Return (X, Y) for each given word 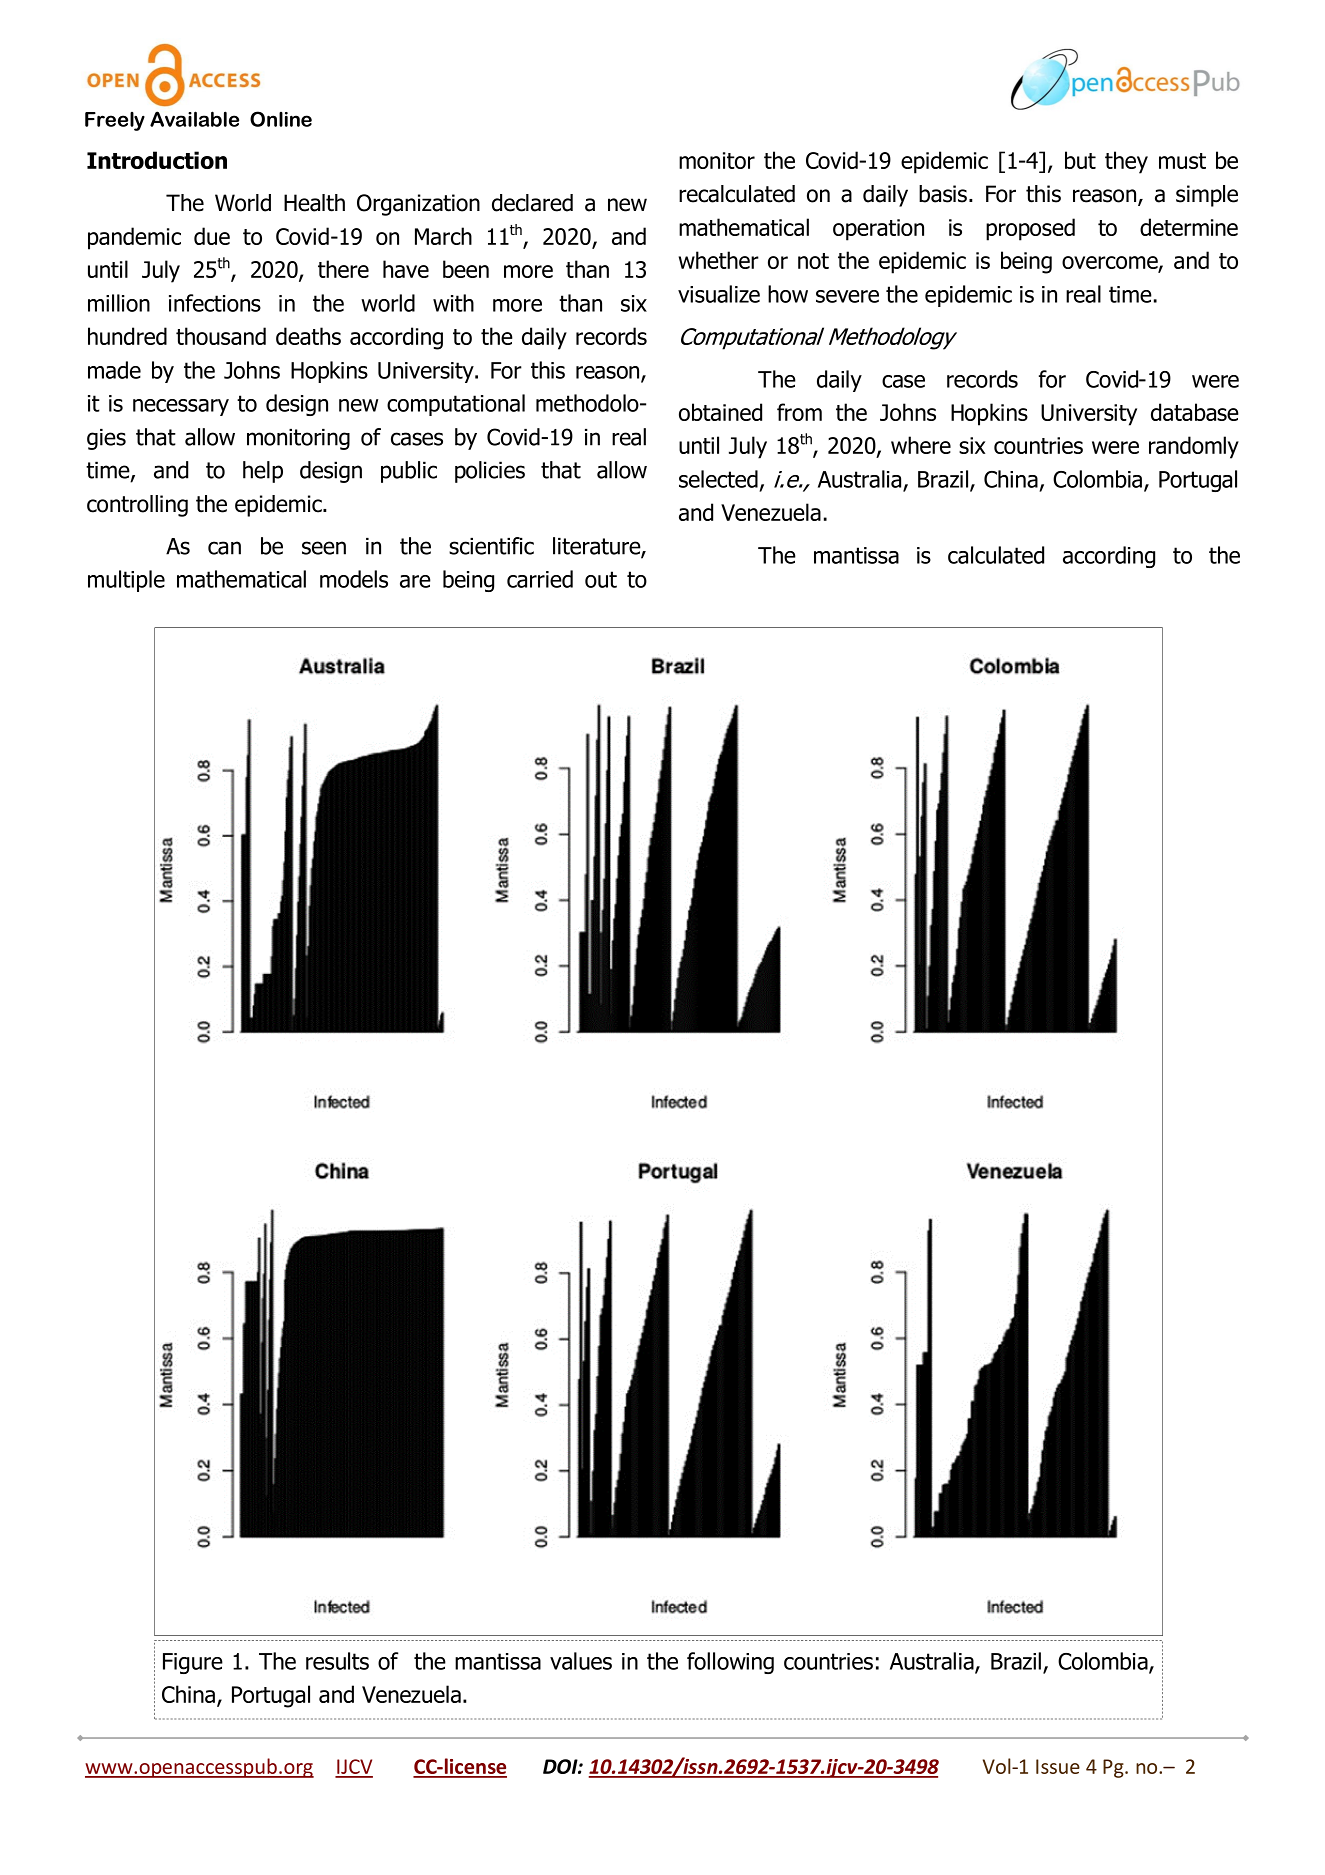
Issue (1058, 1766)
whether (719, 260)
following (730, 1663)
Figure (193, 1663)
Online (281, 119)
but (1080, 160)
